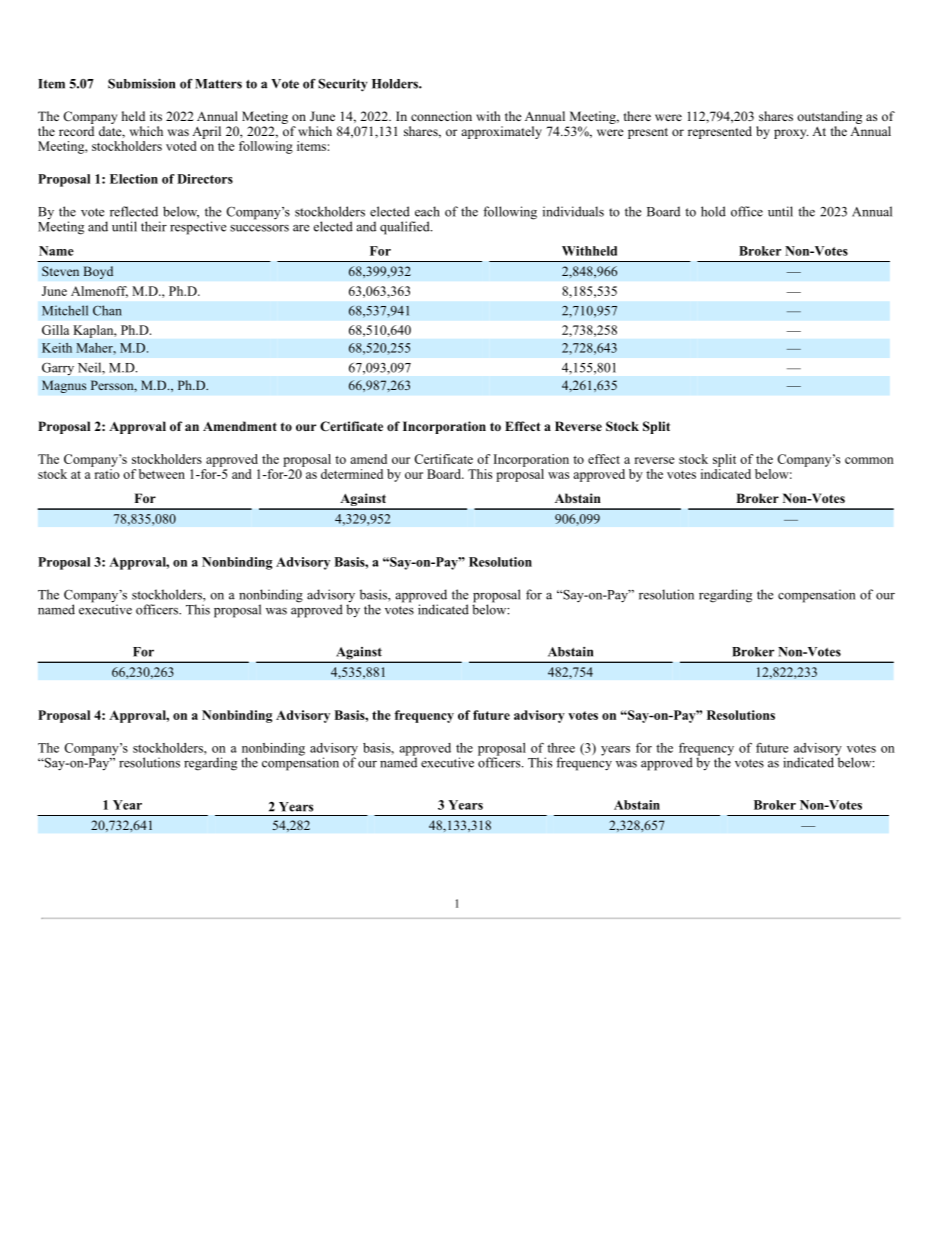 Image resolution: width=952 pixels, height=1233 pixels. What do you see at coordinates (829, 117) in the page?
I see `outstanding` at bounding box center [829, 117].
